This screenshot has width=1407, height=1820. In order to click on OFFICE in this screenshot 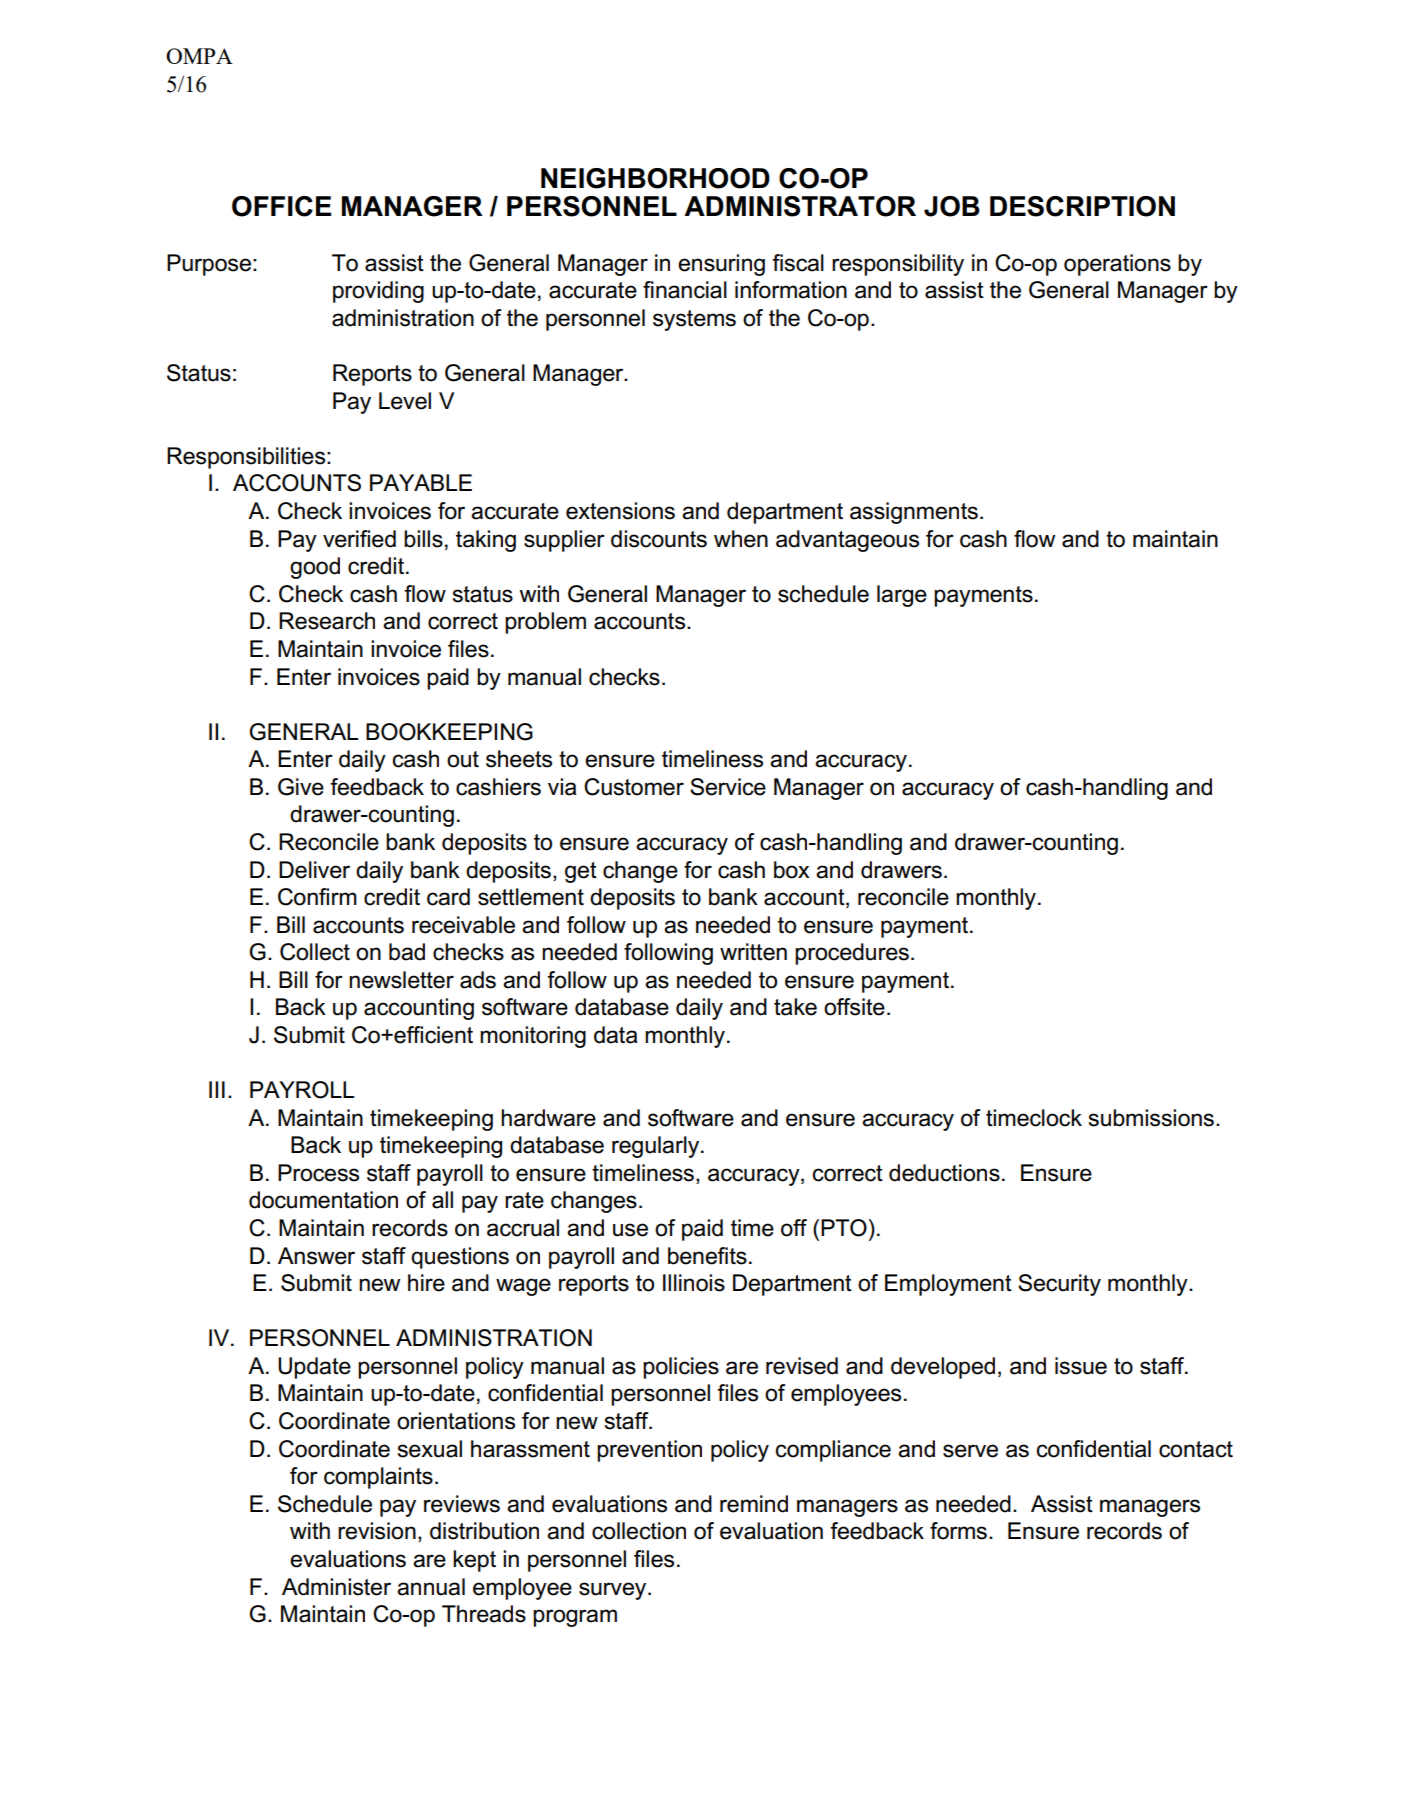, I will do `click(281, 206)`.
